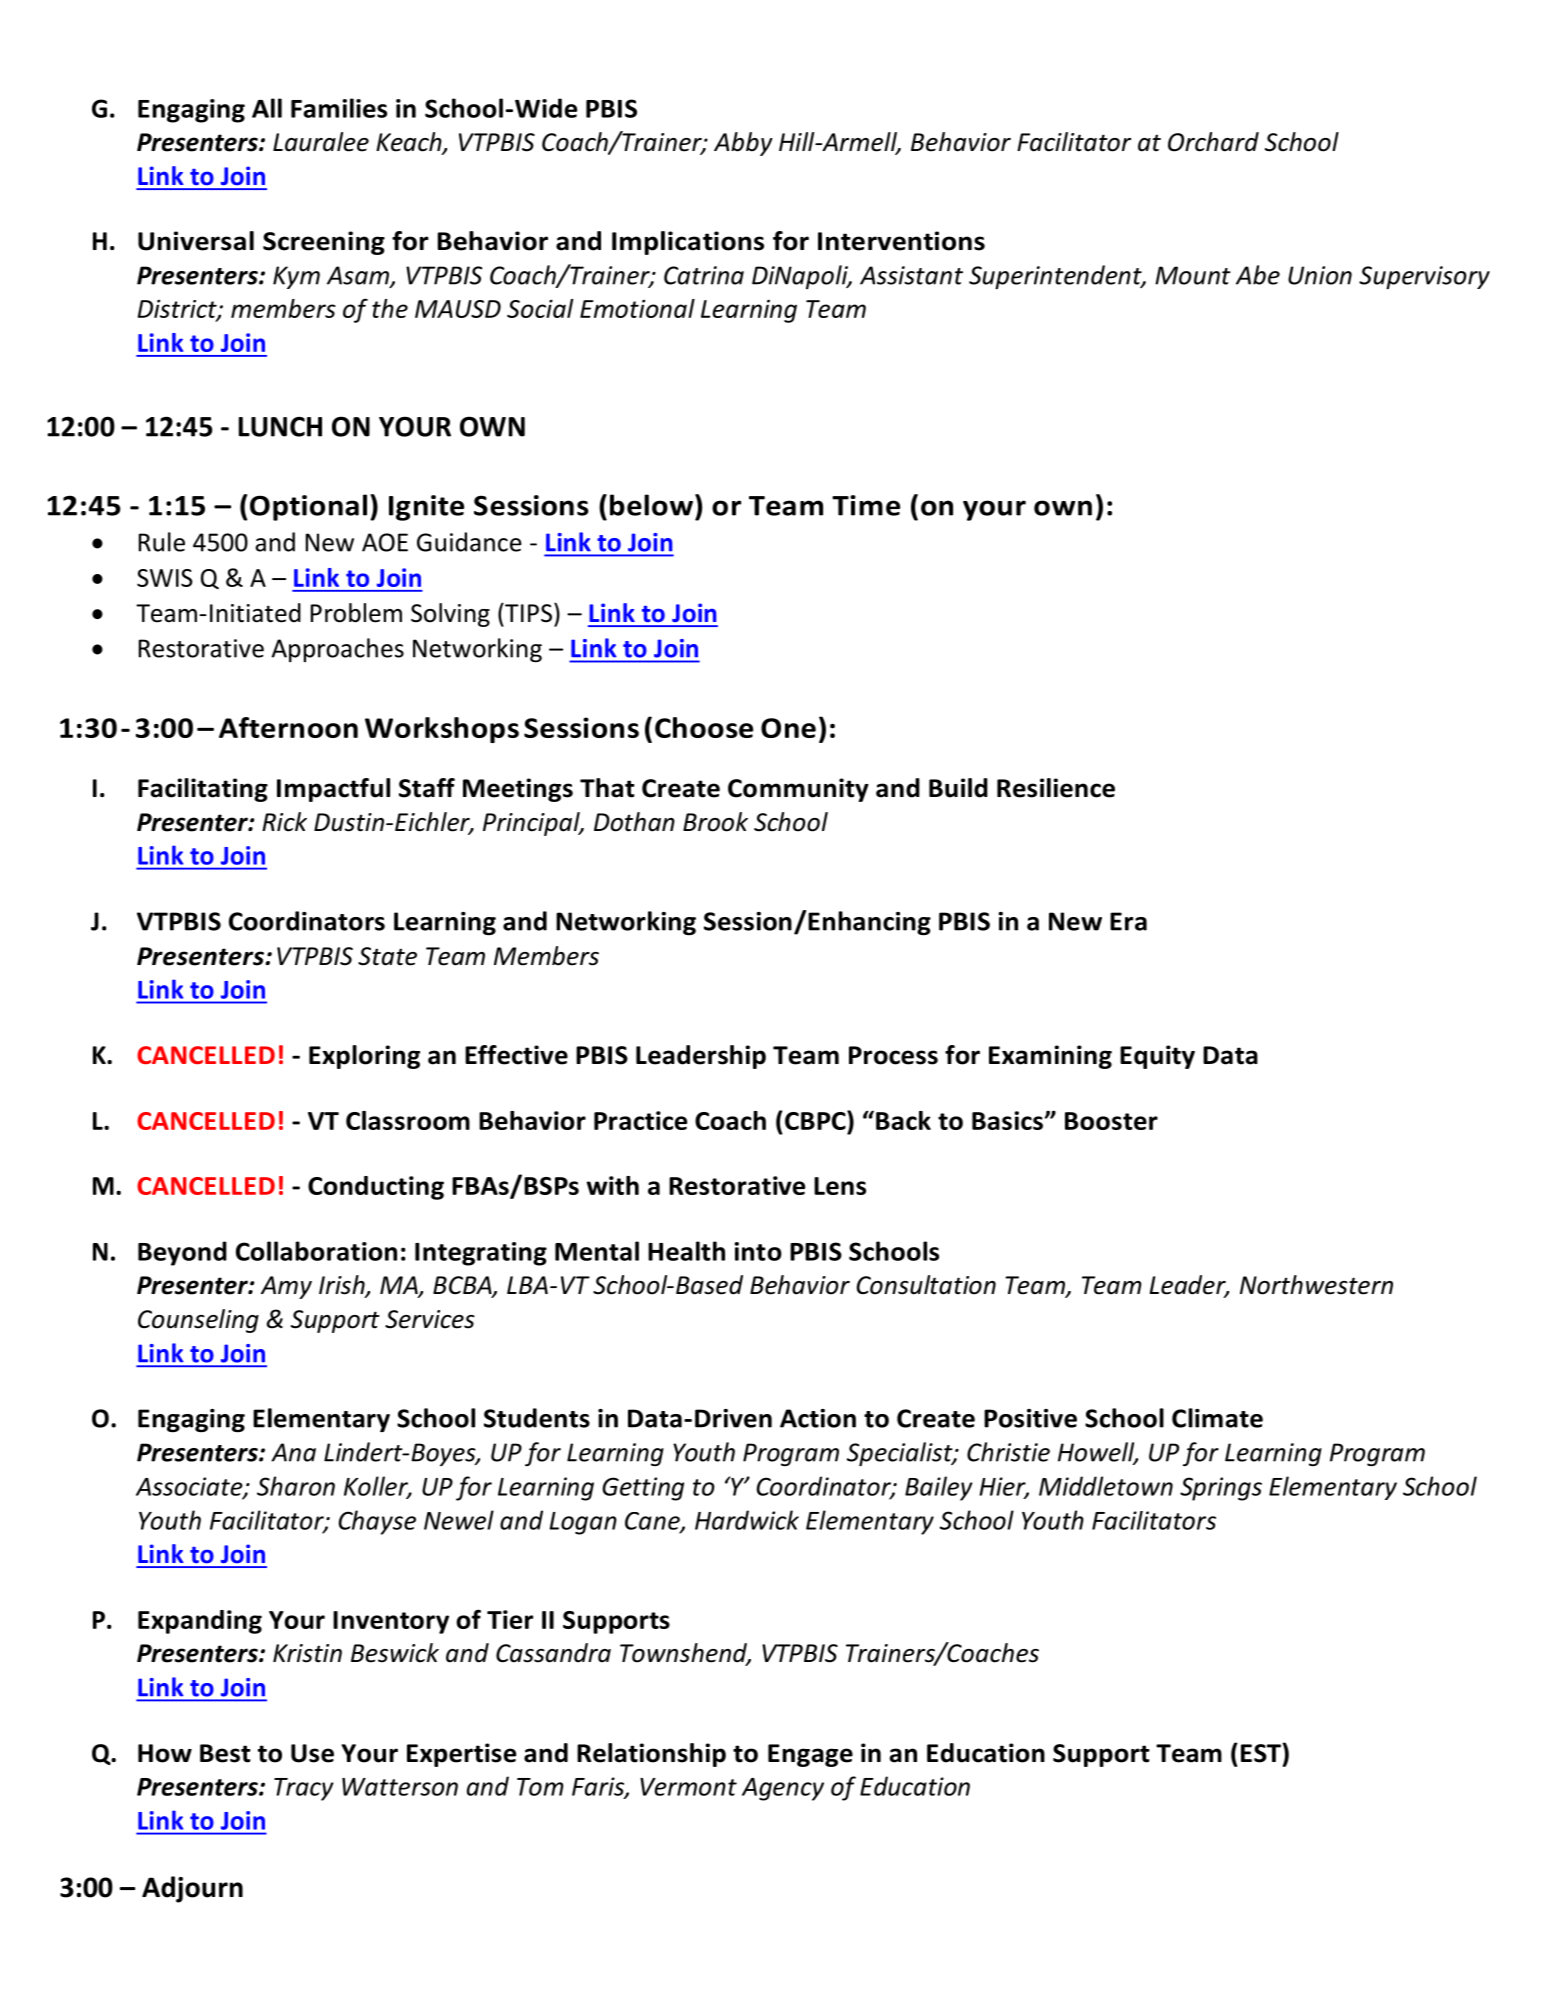 The width and height of the screenshot is (1545, 2000). I want to click on Orchard, so click(1213, 142).
